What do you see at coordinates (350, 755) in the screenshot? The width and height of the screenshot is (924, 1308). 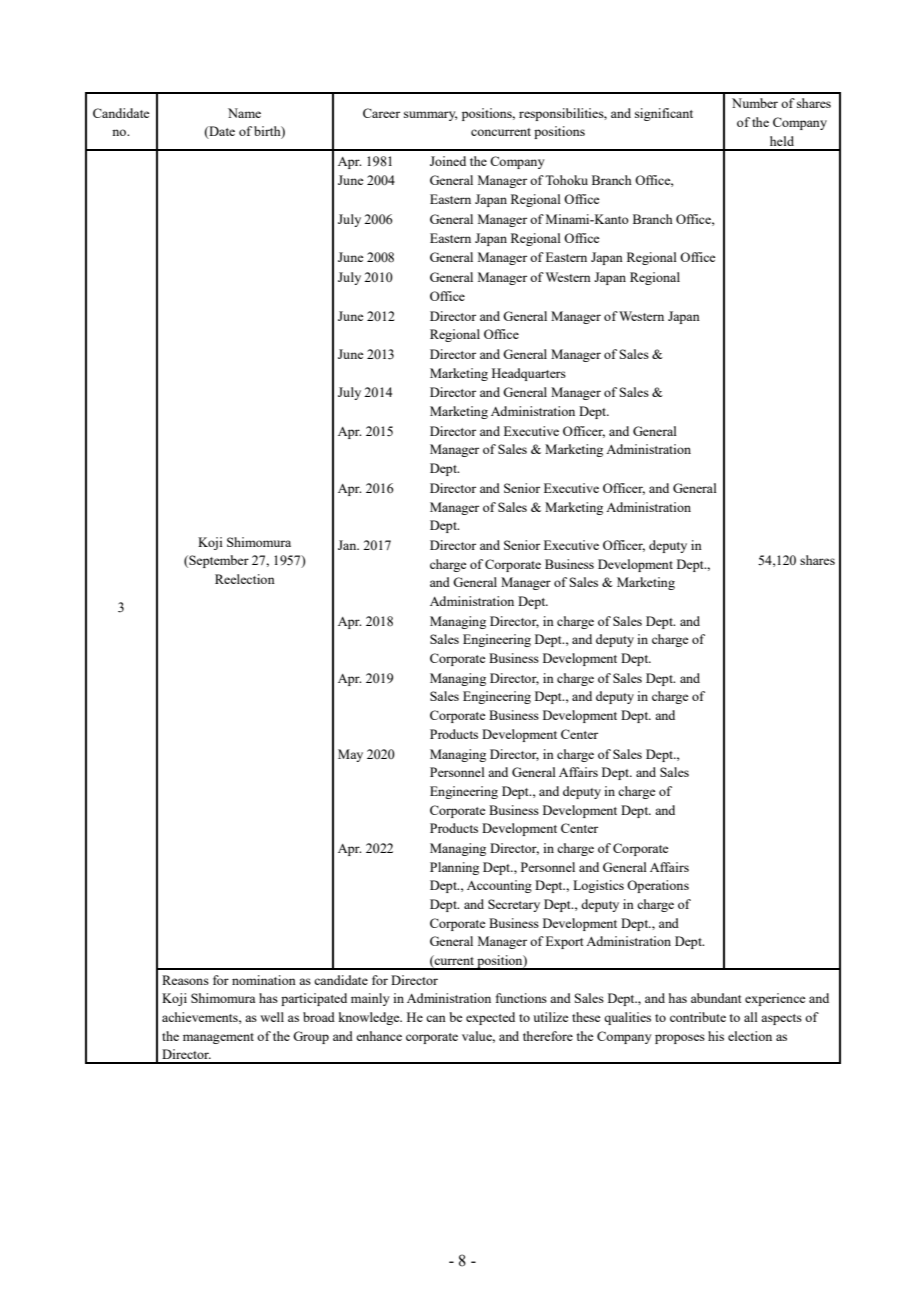 I see `May` at bounding box center [350, 755].
